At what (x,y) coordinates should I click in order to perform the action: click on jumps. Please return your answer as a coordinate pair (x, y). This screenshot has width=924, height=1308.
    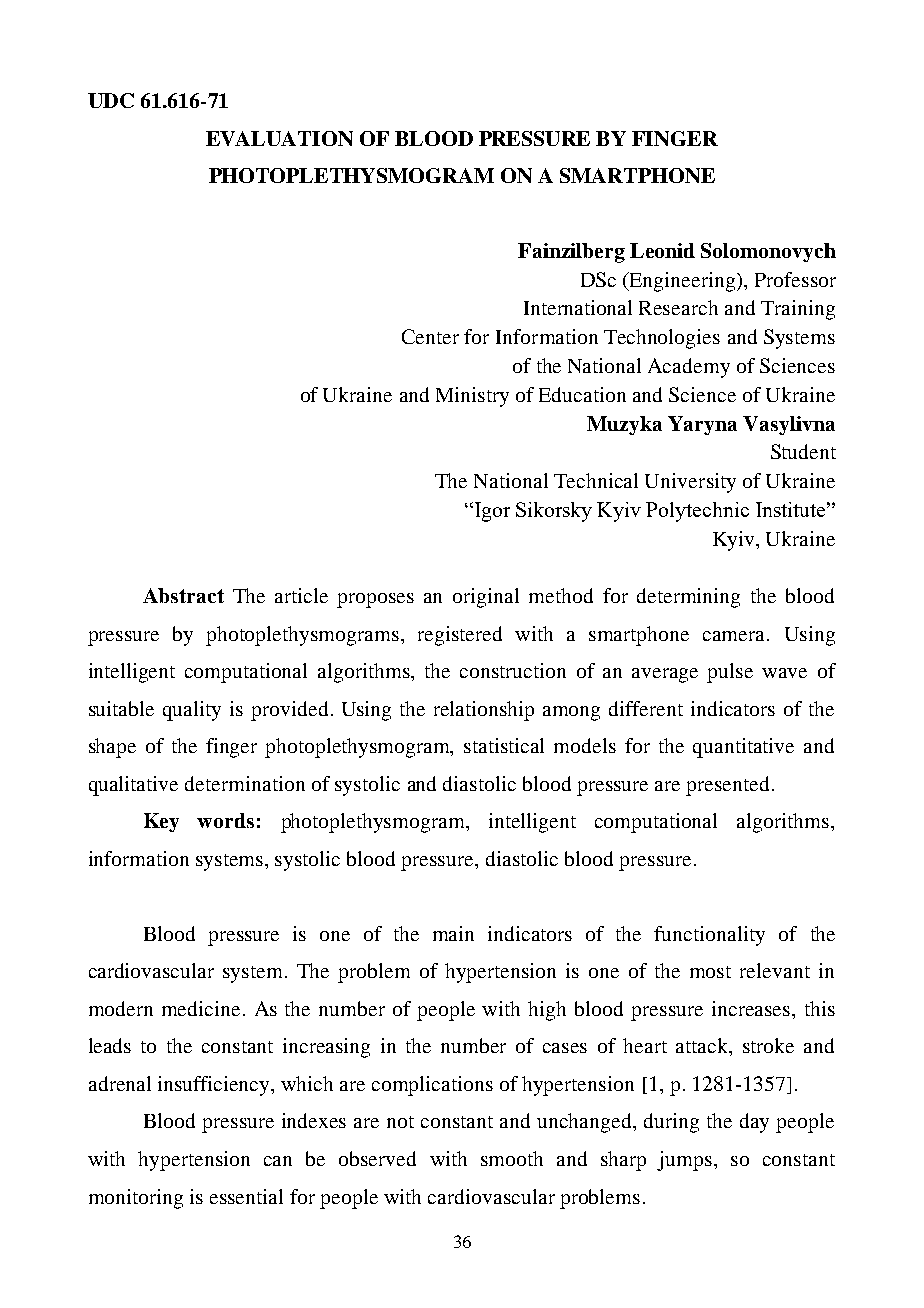
    Looking at the image, I should click on (686, 1161).
